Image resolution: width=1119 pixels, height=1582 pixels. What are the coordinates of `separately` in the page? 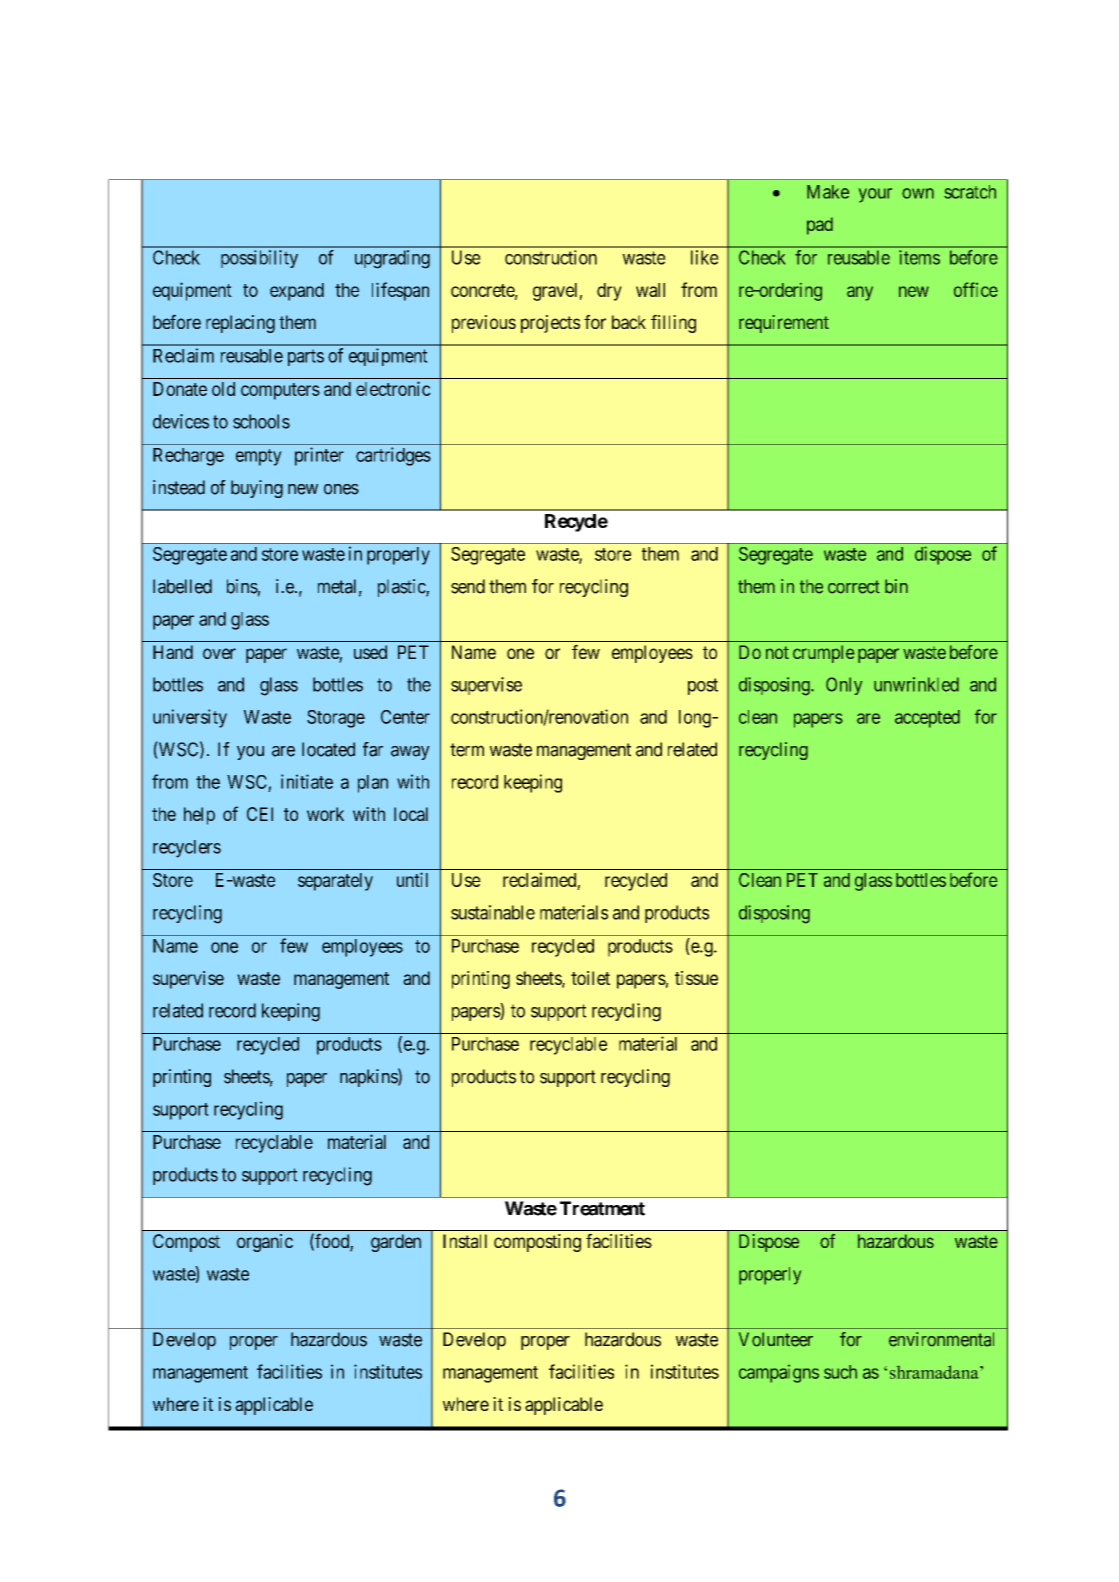 It's located at (335, 882).
